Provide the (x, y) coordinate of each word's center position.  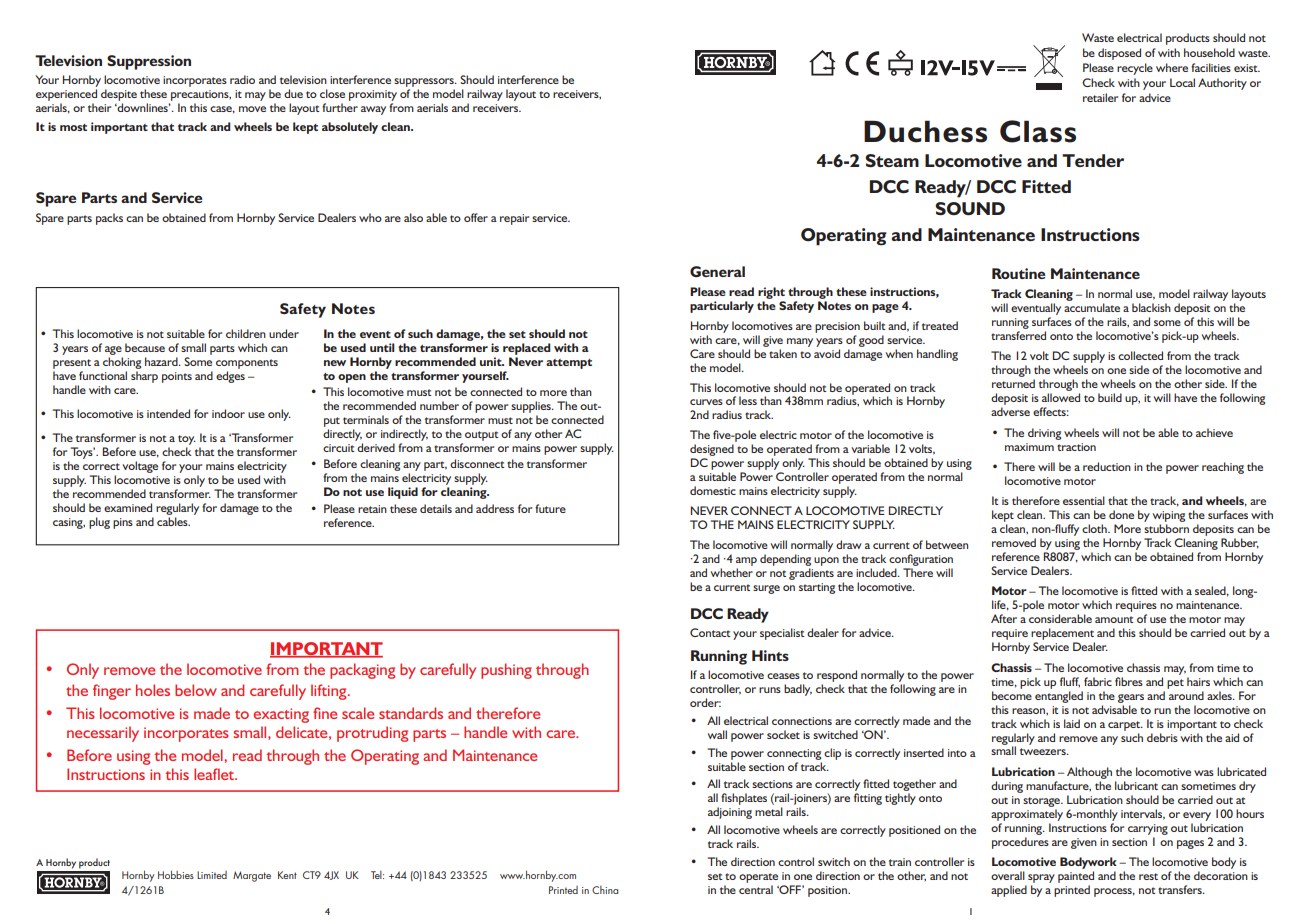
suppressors (425, 84)
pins (123, 523)
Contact (710, 632)
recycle (1135, 69)
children (246, 333)
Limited (212, 875)
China (605, 890)
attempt (569, 364)
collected (1140, 355)
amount (1114, 619)
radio (242, 79)
